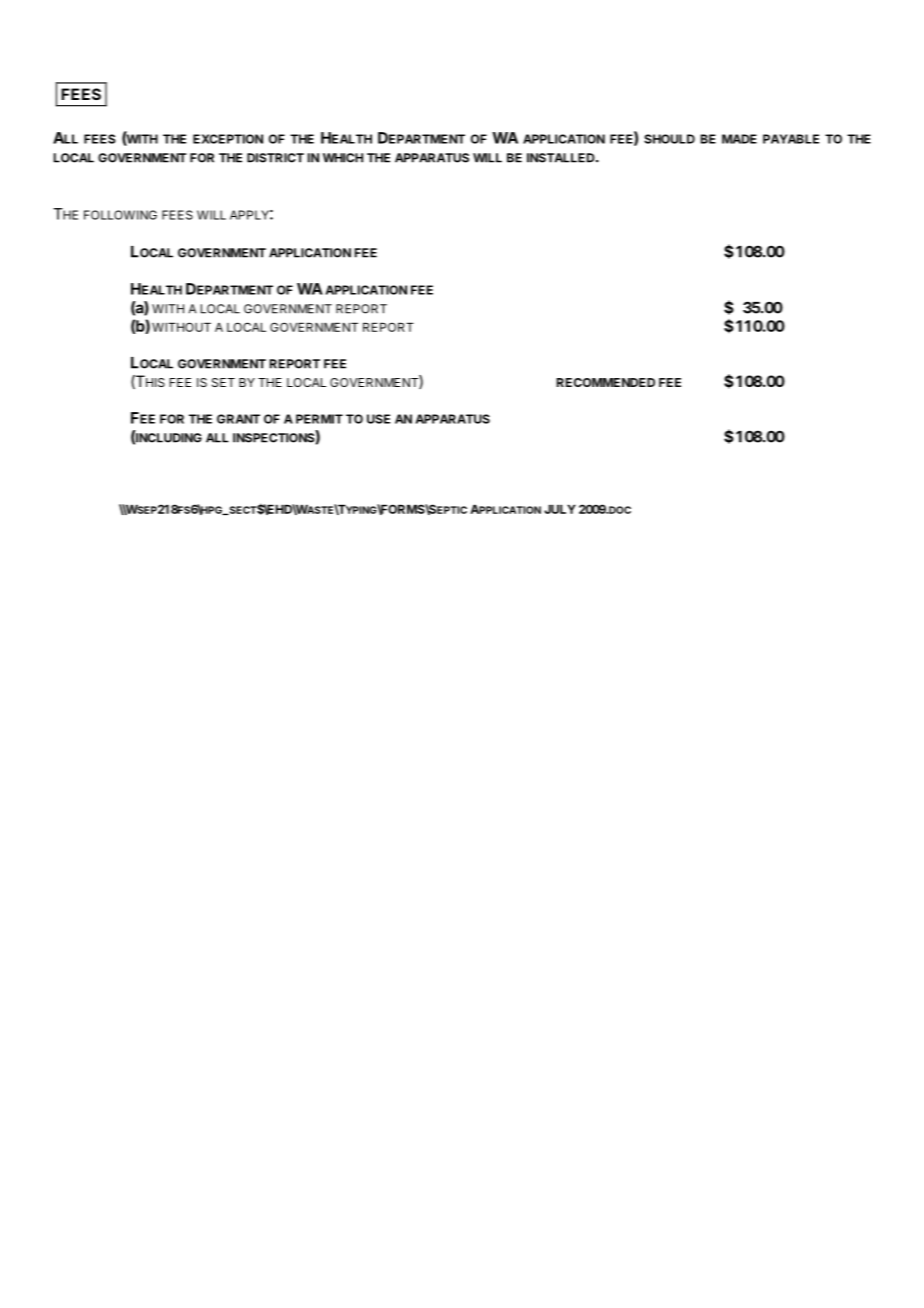 The width and height of the screenshot is (924, 1308). Describe the element at coordinates (238, 419) in the screenshot. I see `GRANT` at that location.
